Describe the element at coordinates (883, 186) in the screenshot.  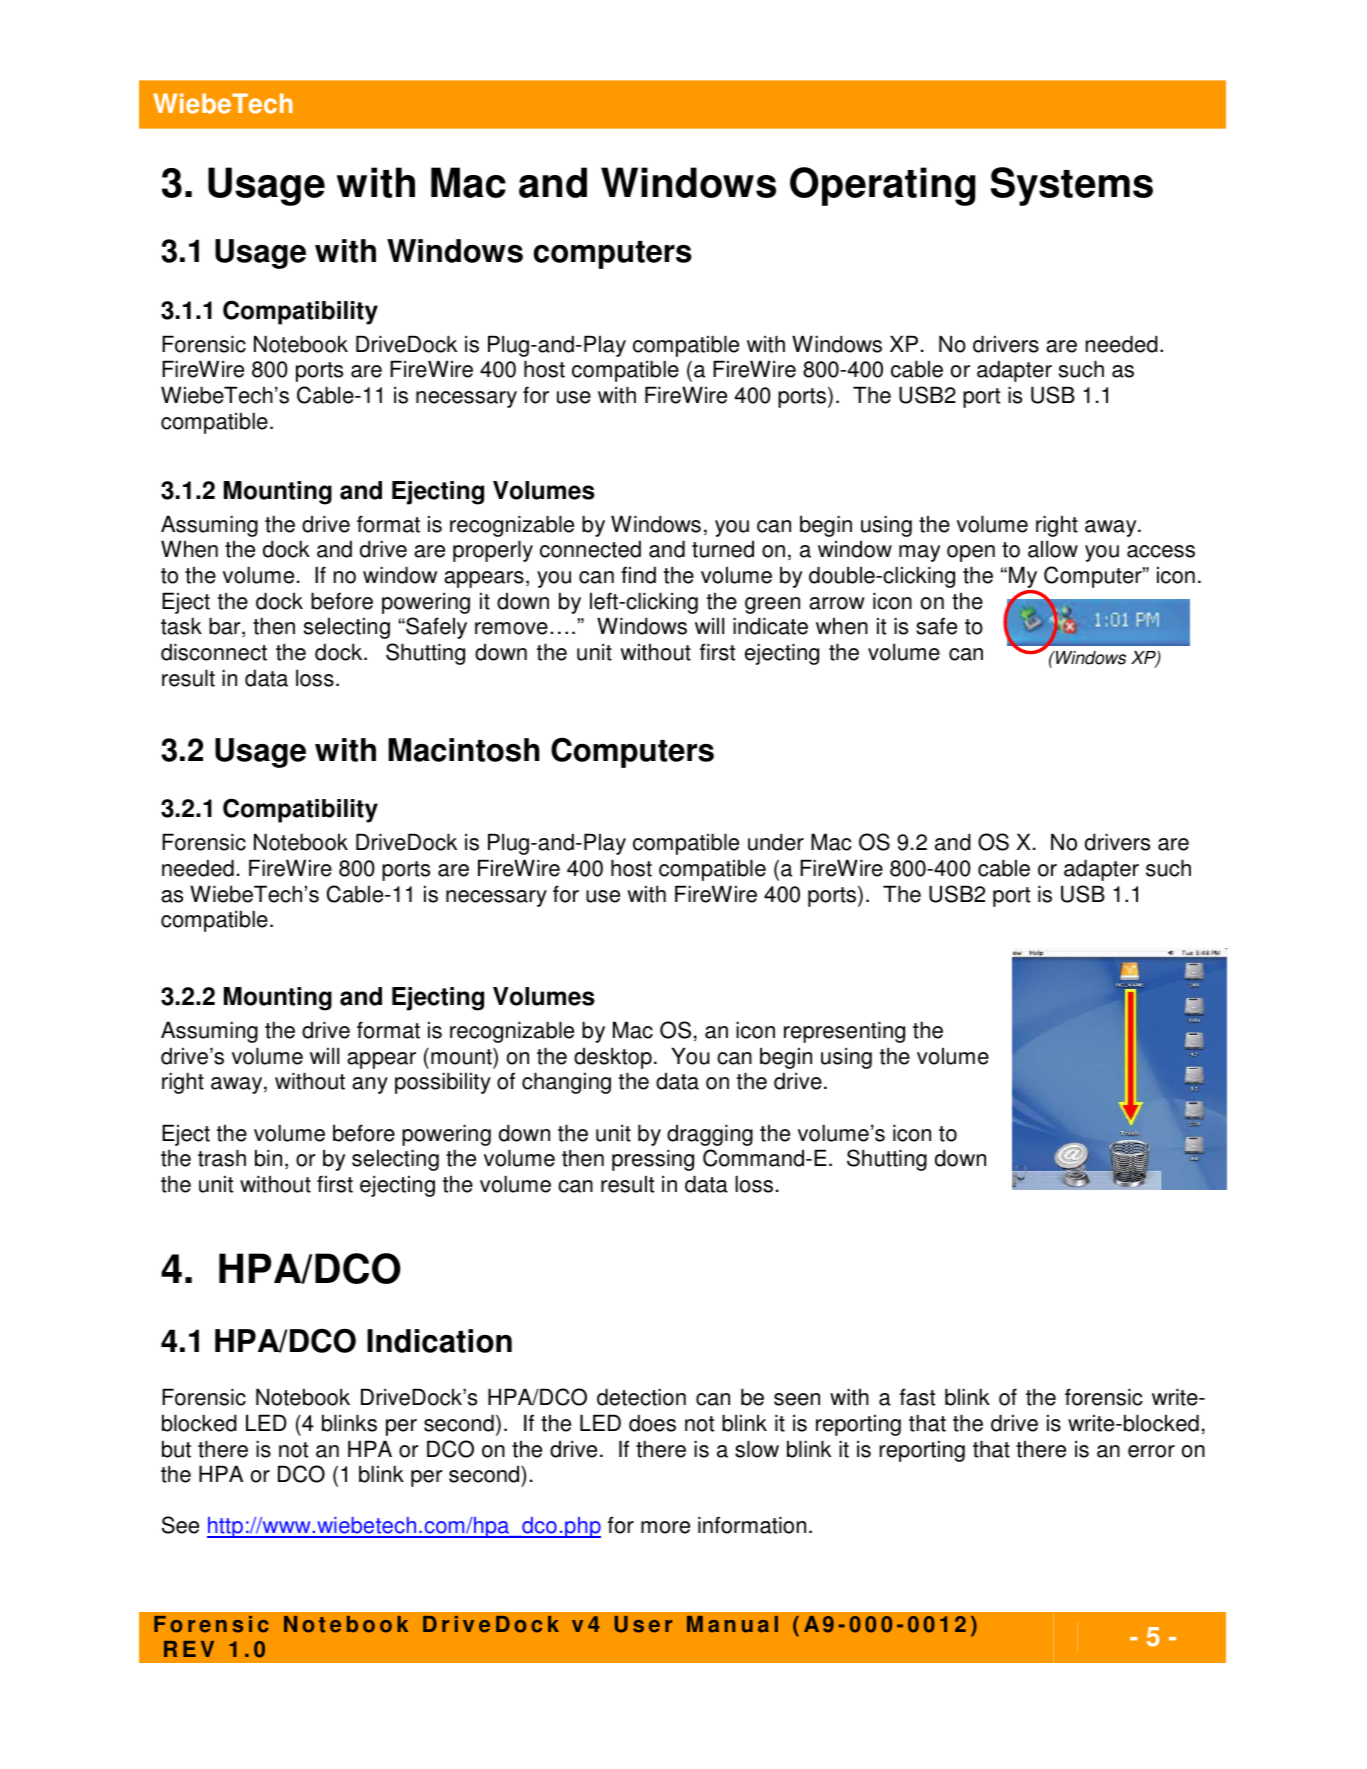
I see `Operating` at that location.
